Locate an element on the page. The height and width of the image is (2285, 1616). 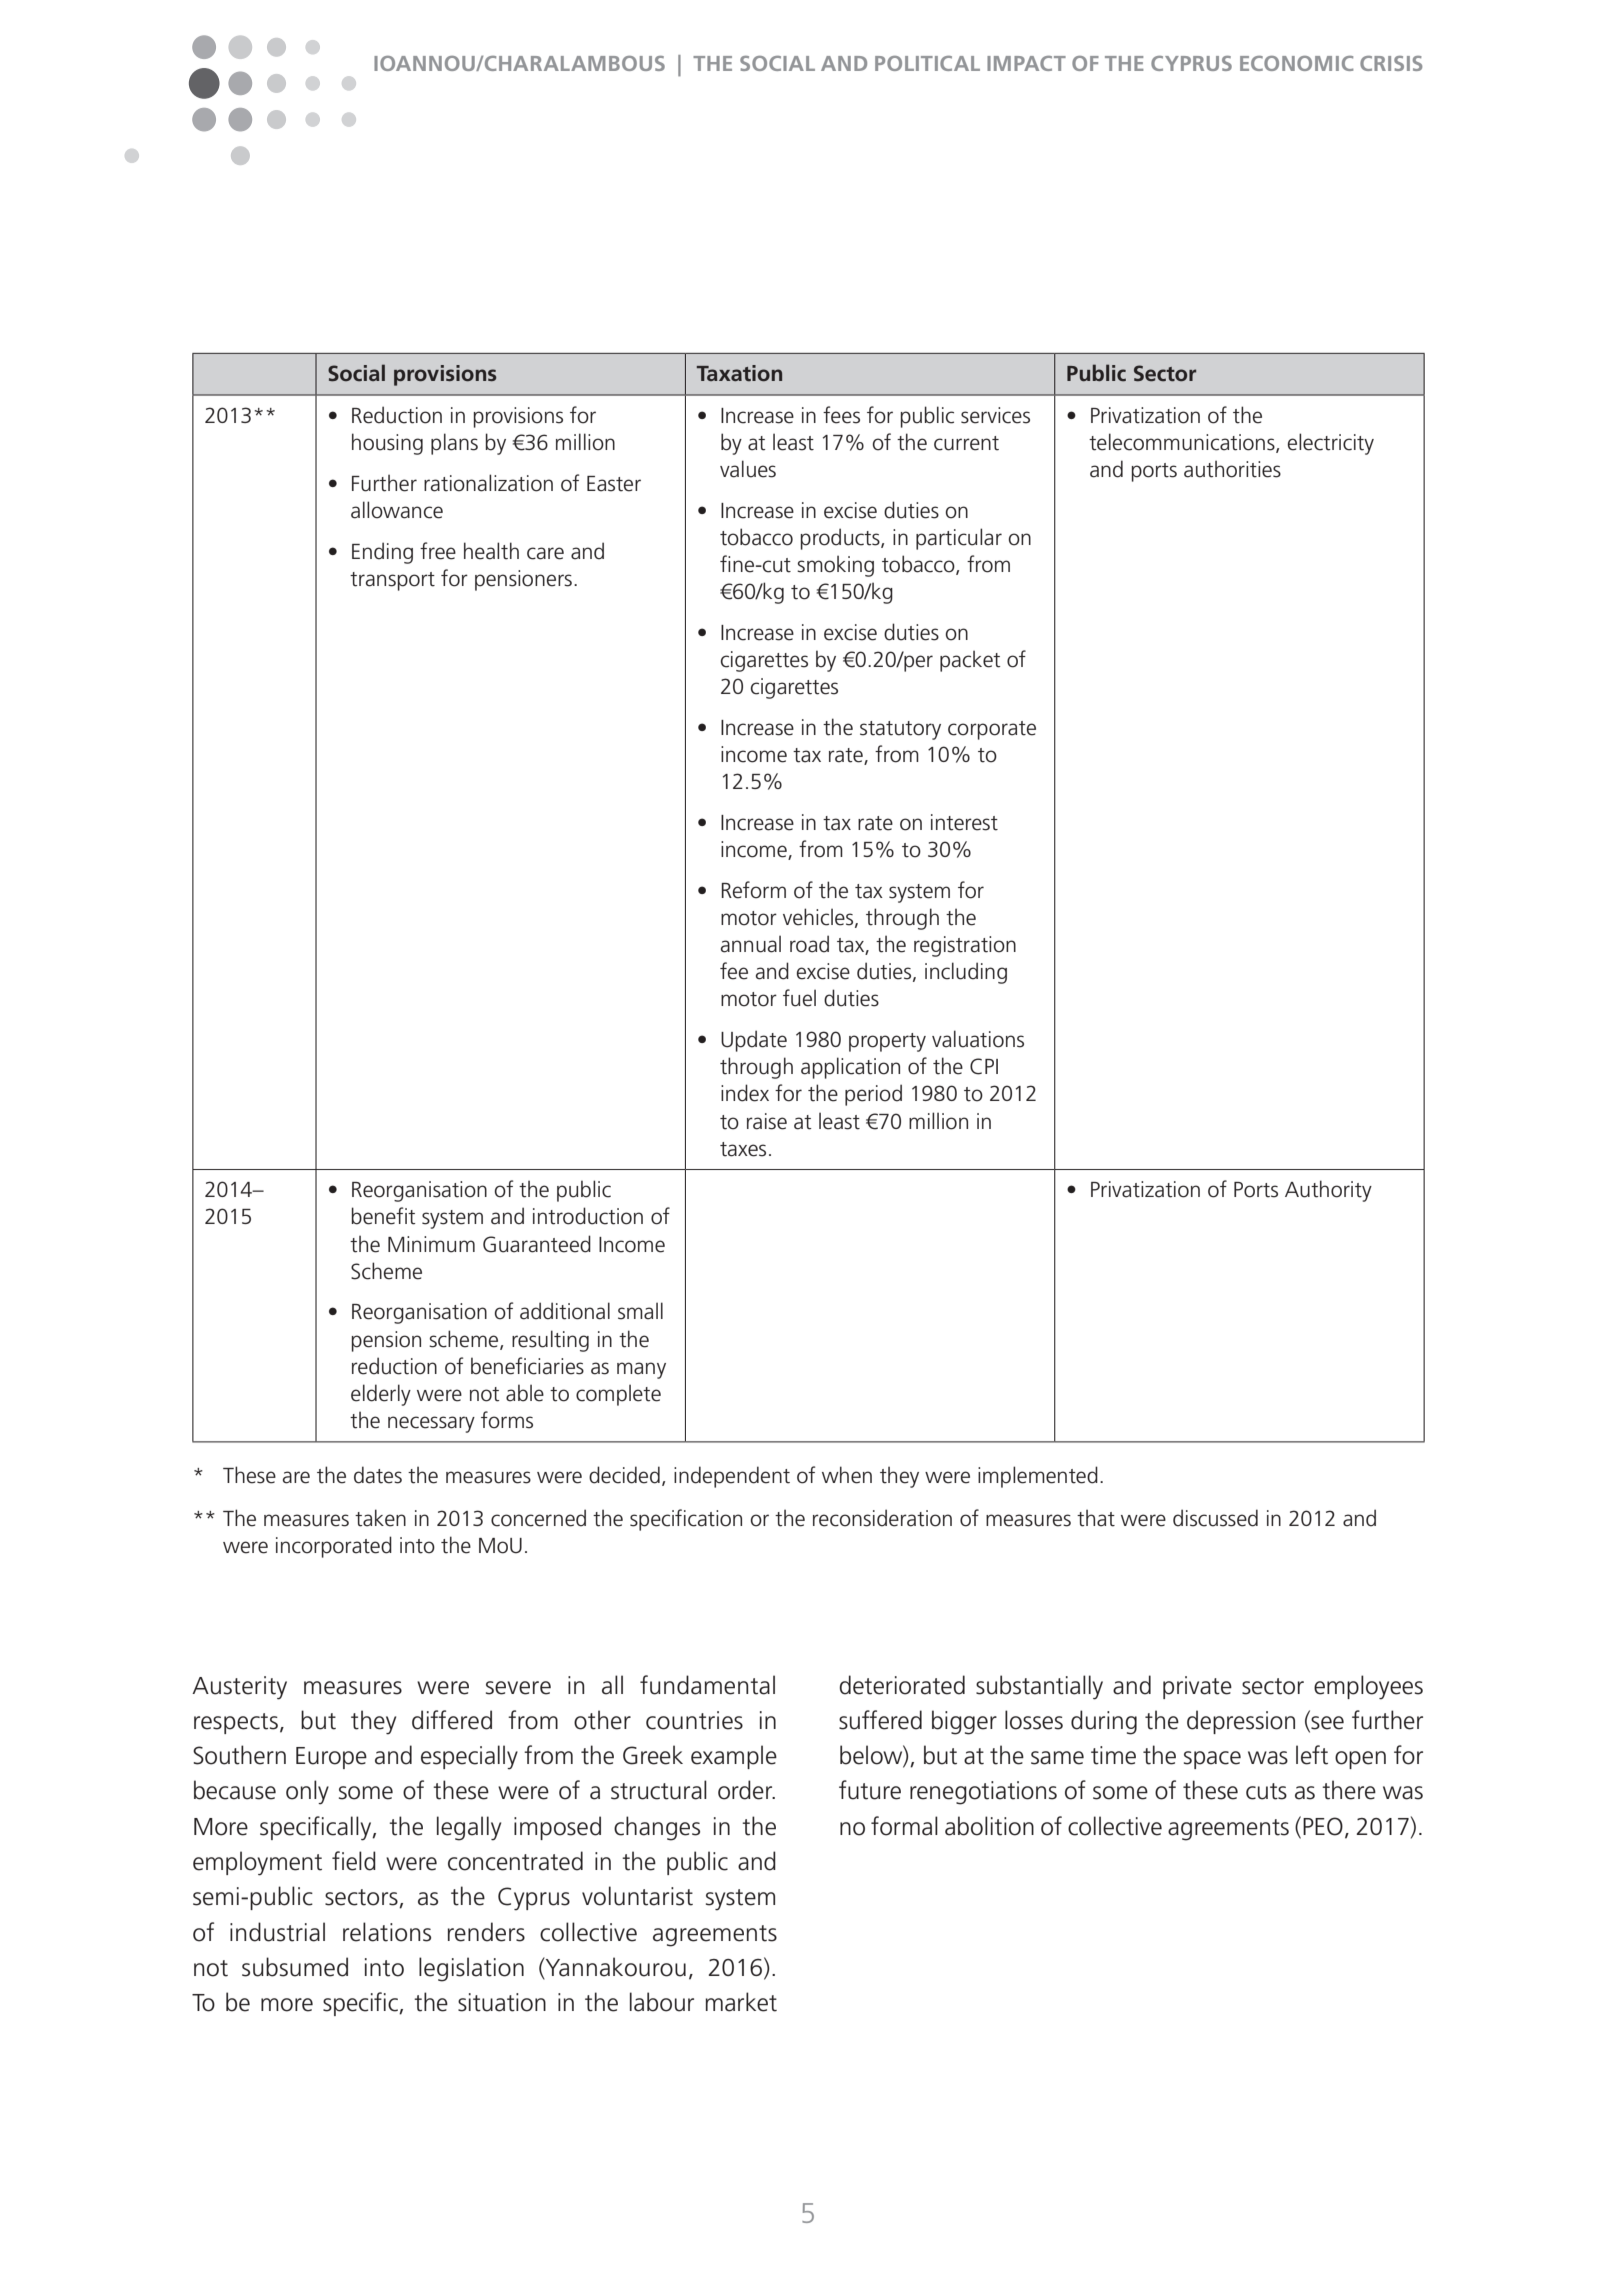
Authority is located at coordinates (1328, 1191).
